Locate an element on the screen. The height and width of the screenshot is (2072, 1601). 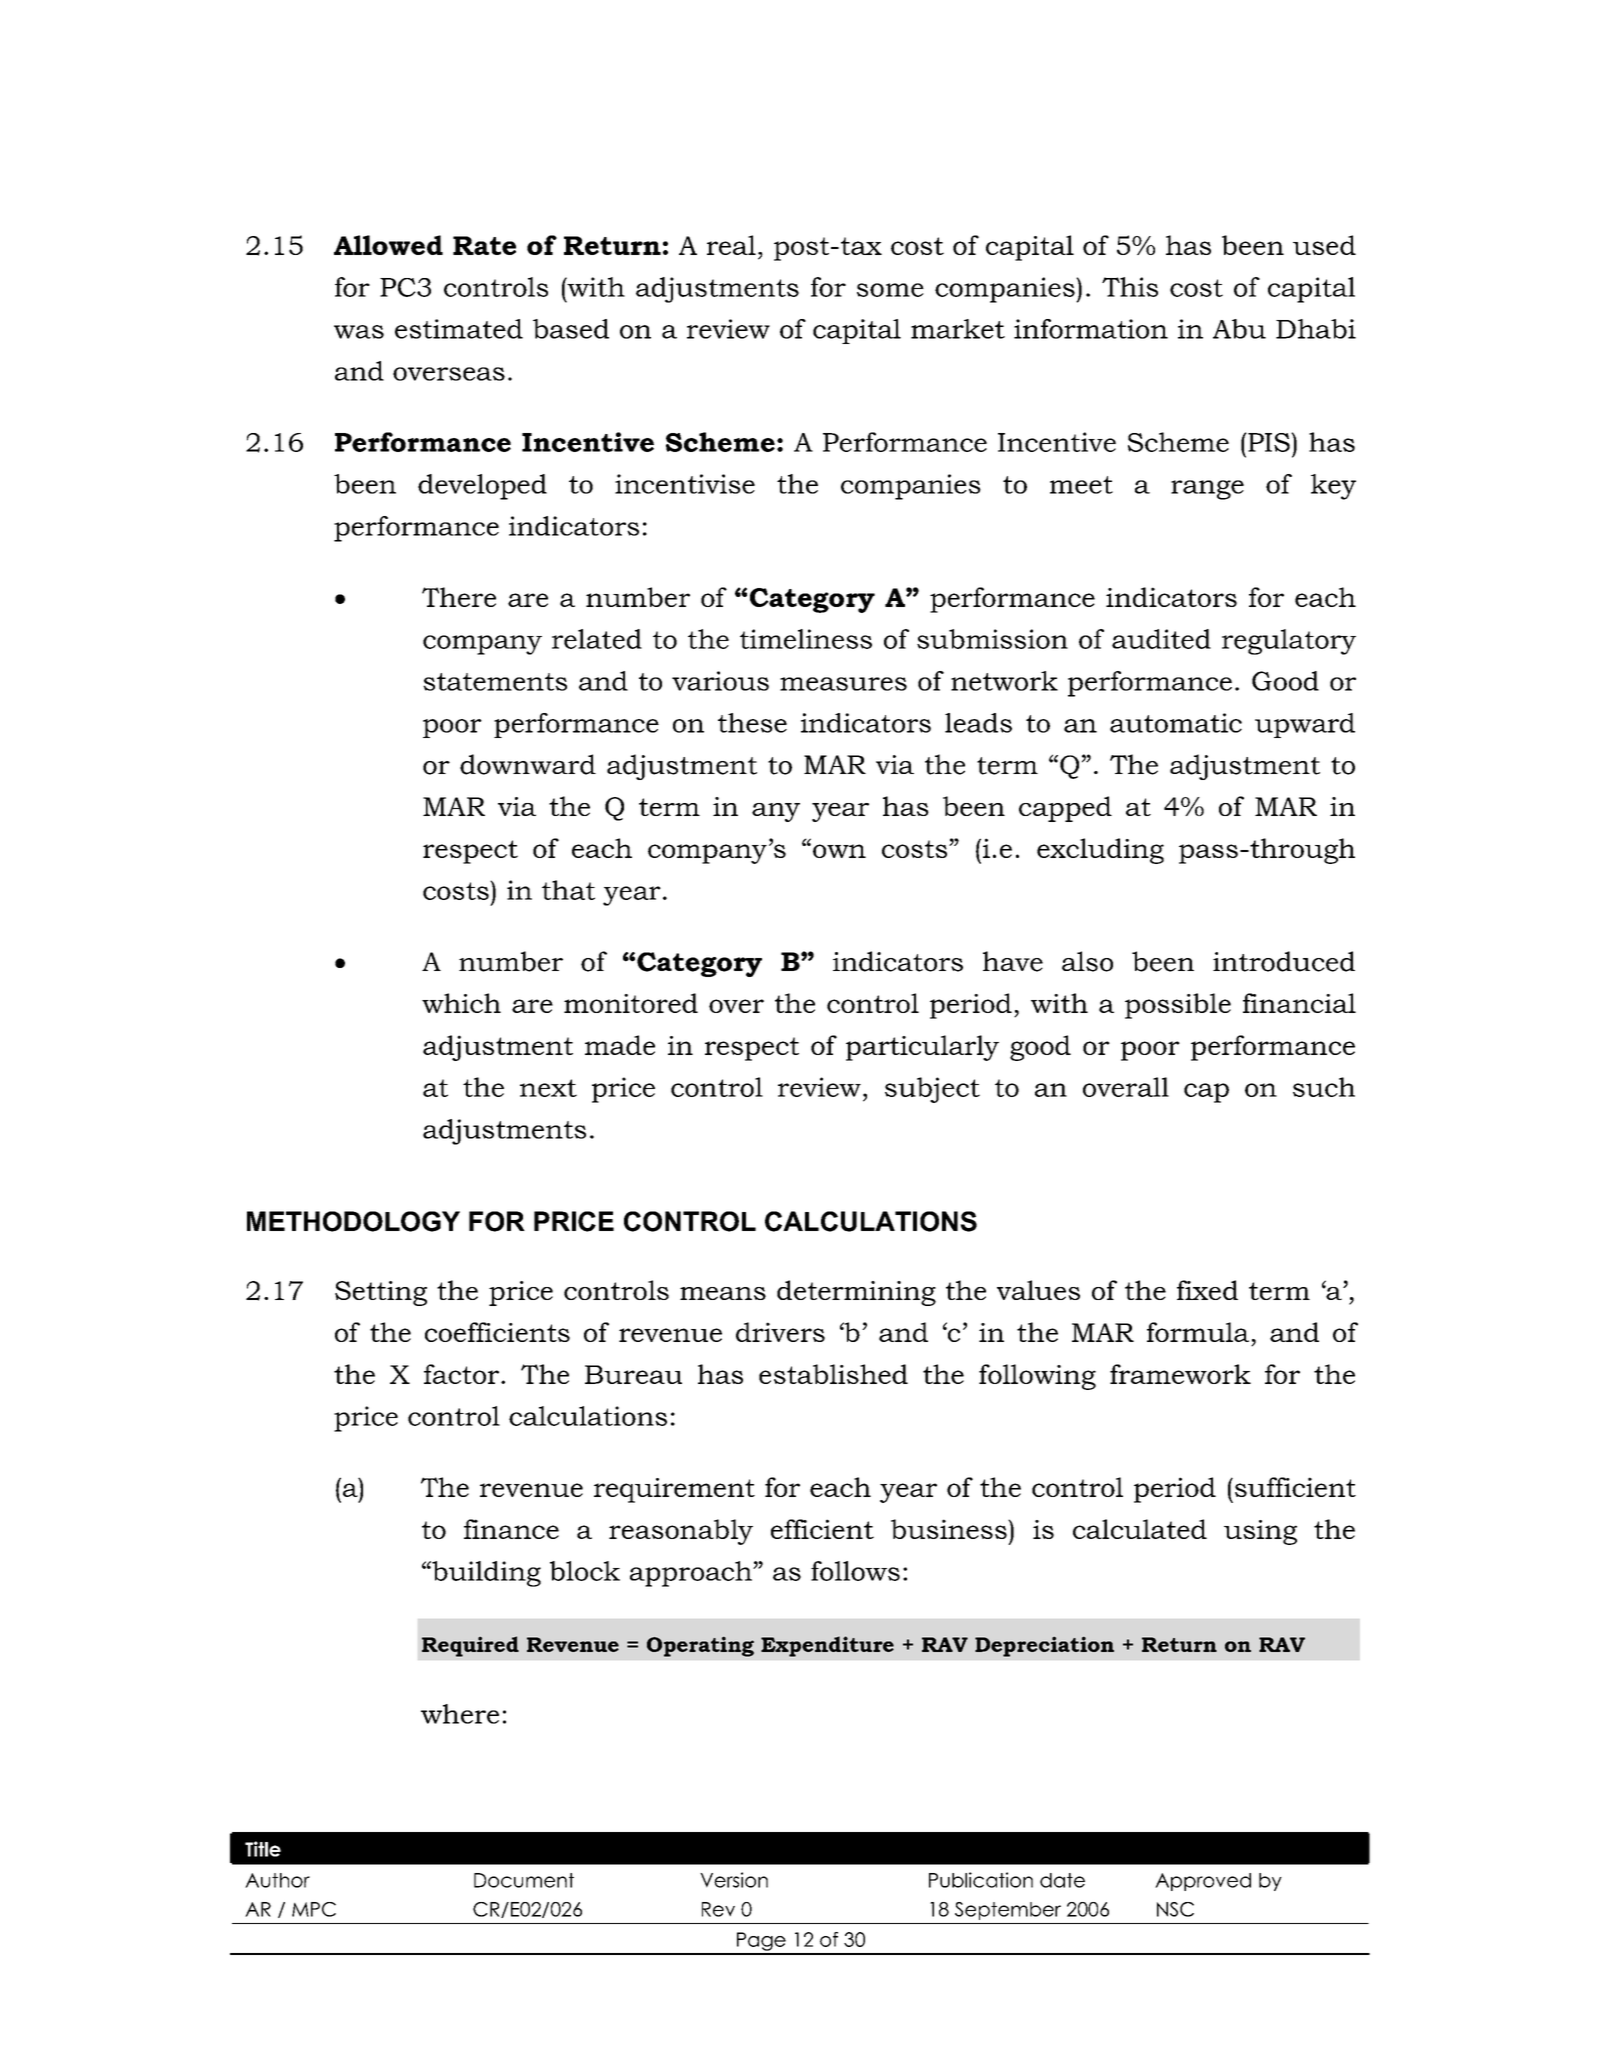
some is located at coordinates (890, 290).
